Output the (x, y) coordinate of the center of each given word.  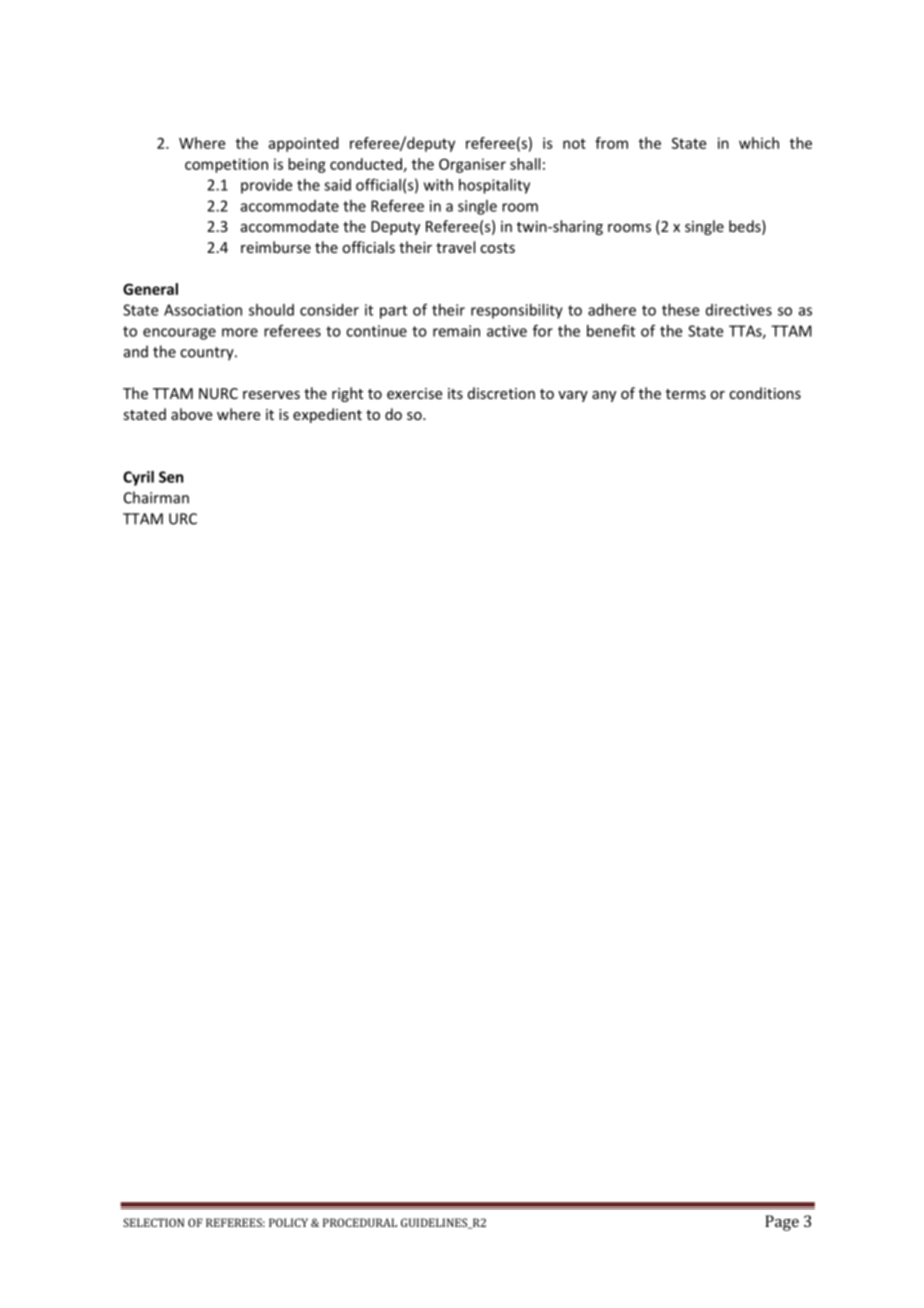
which (759, 143)
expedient (327, 415)
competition (226, 165)
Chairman (156, 497)
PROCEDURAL (360, 1222)
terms (686, 394)
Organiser (472, 165)
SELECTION (153, 1222)
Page (782, 1223)
